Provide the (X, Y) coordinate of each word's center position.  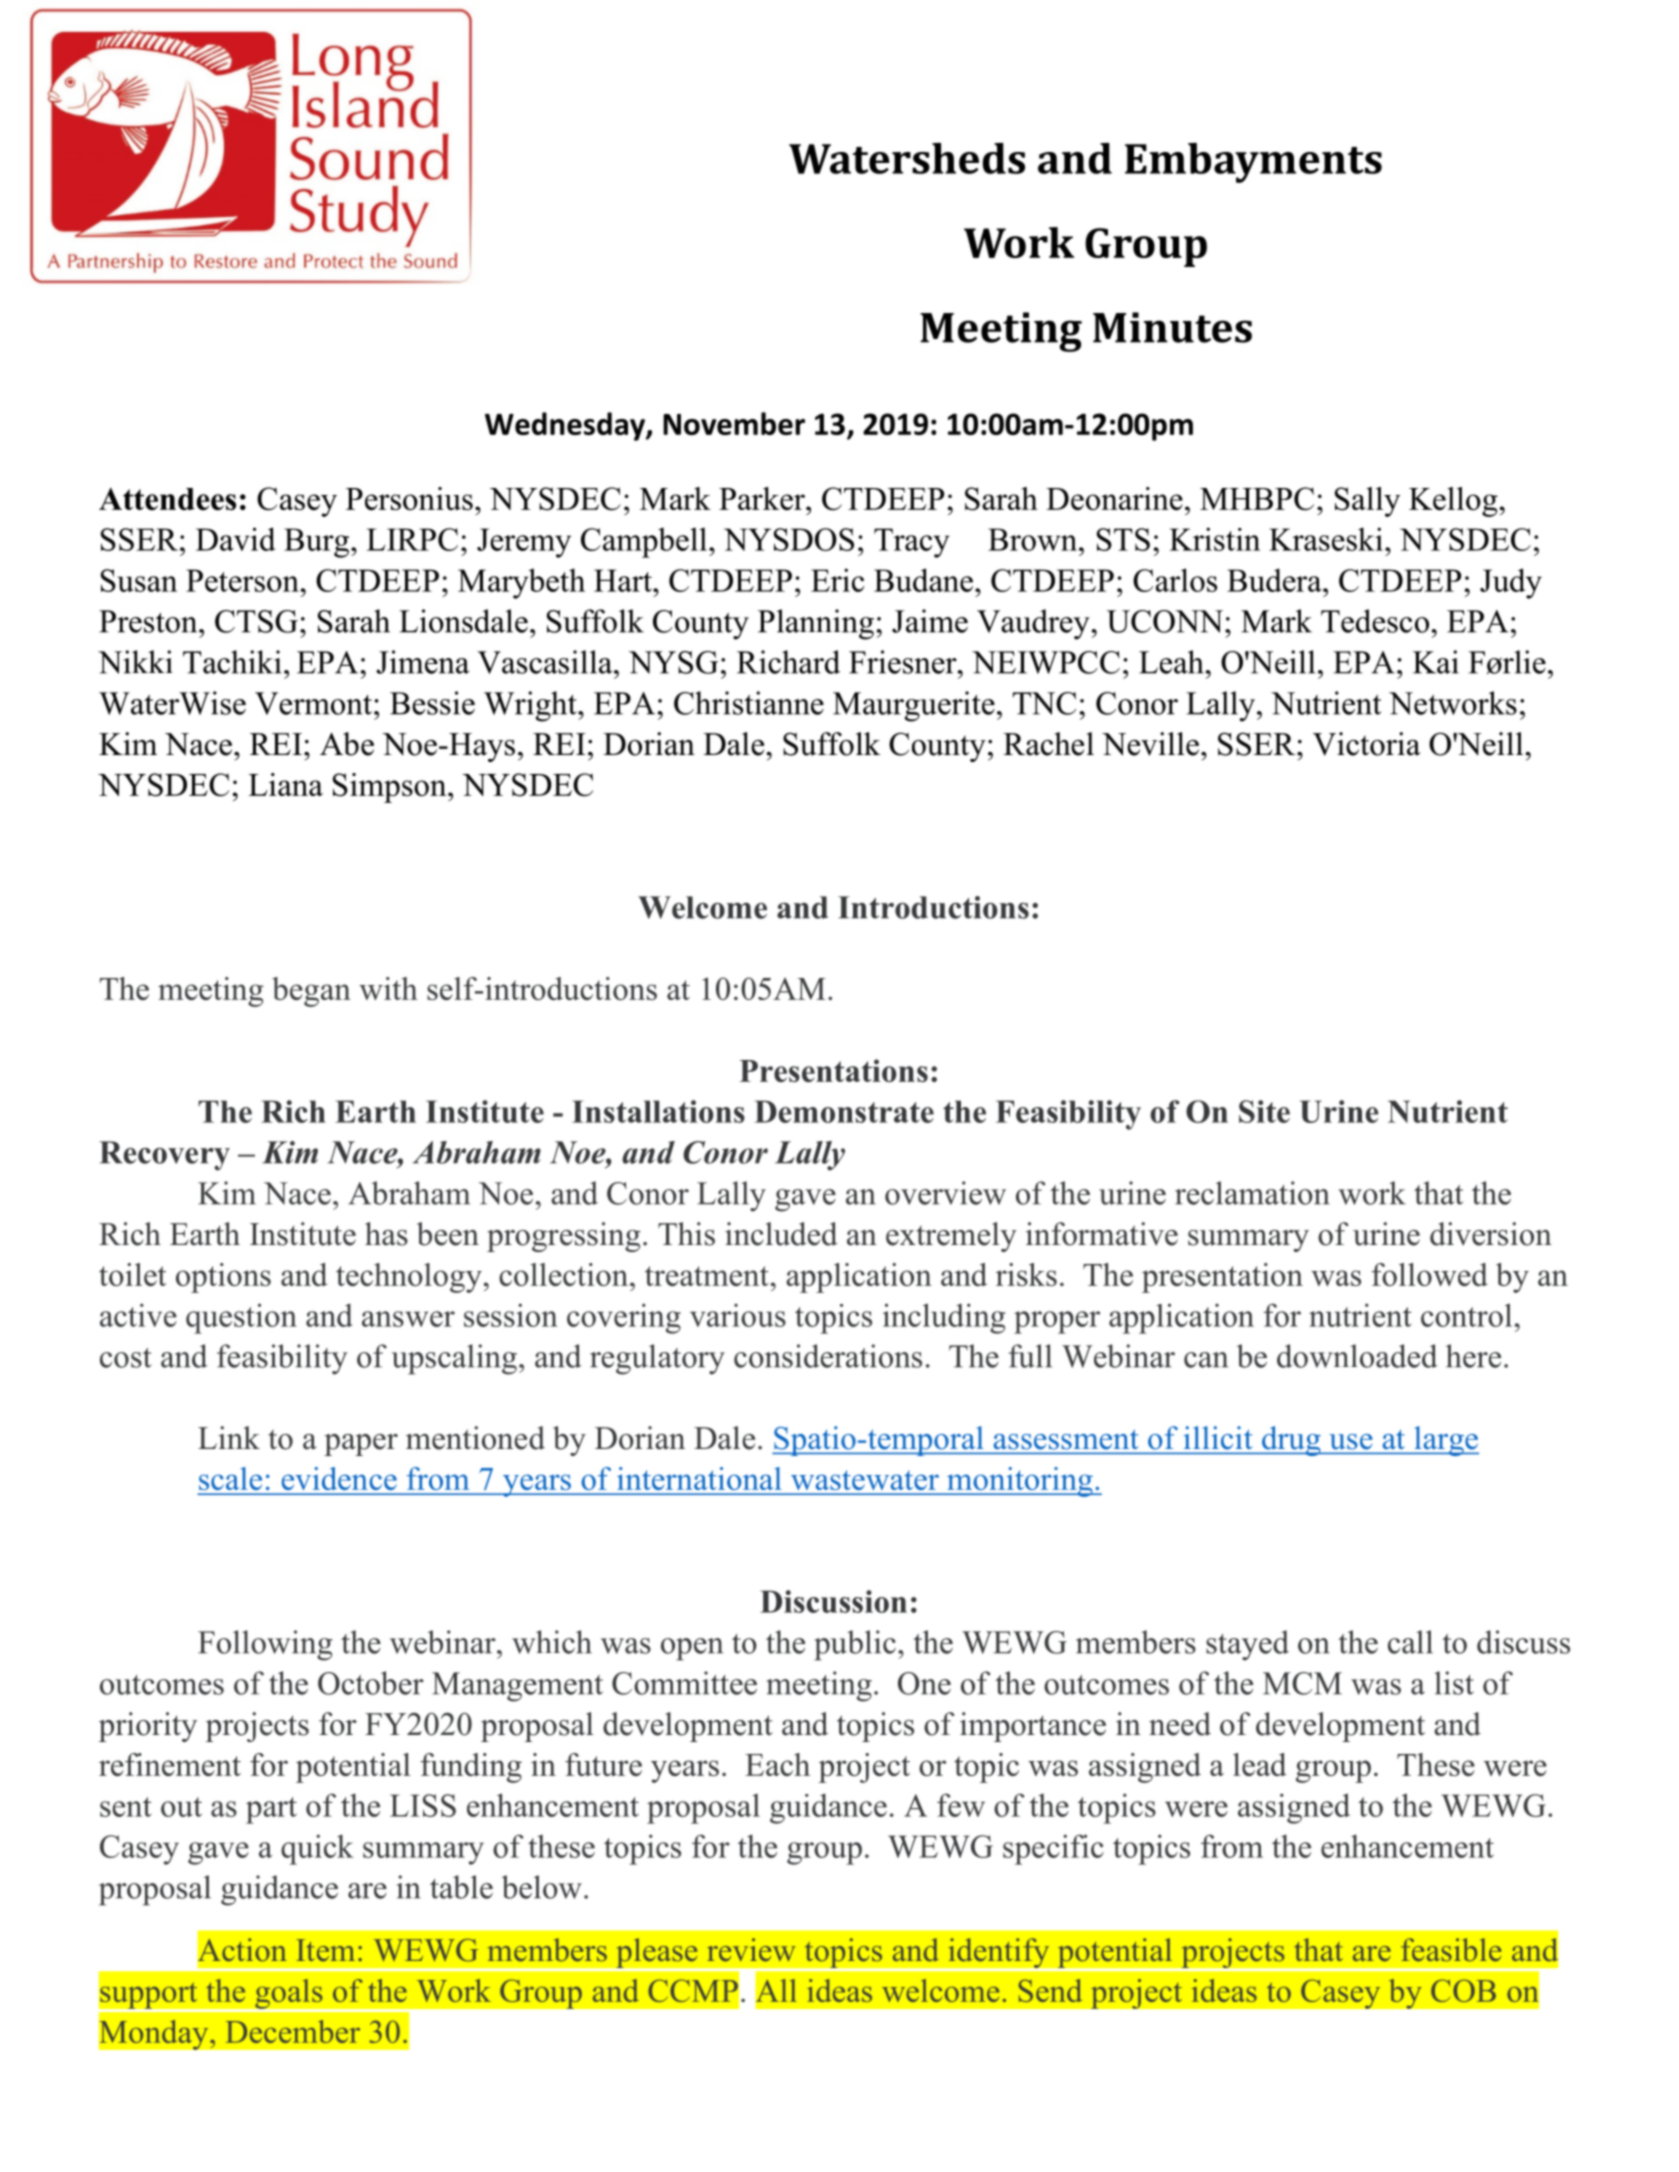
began (311, 992)
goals (289, 1995)
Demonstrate (844, 1111)
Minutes (1172, 327)
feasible (1451, 1950)
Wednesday (566, 426)
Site (1264, 1111)
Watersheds (907, 158)
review (751, 1950)
